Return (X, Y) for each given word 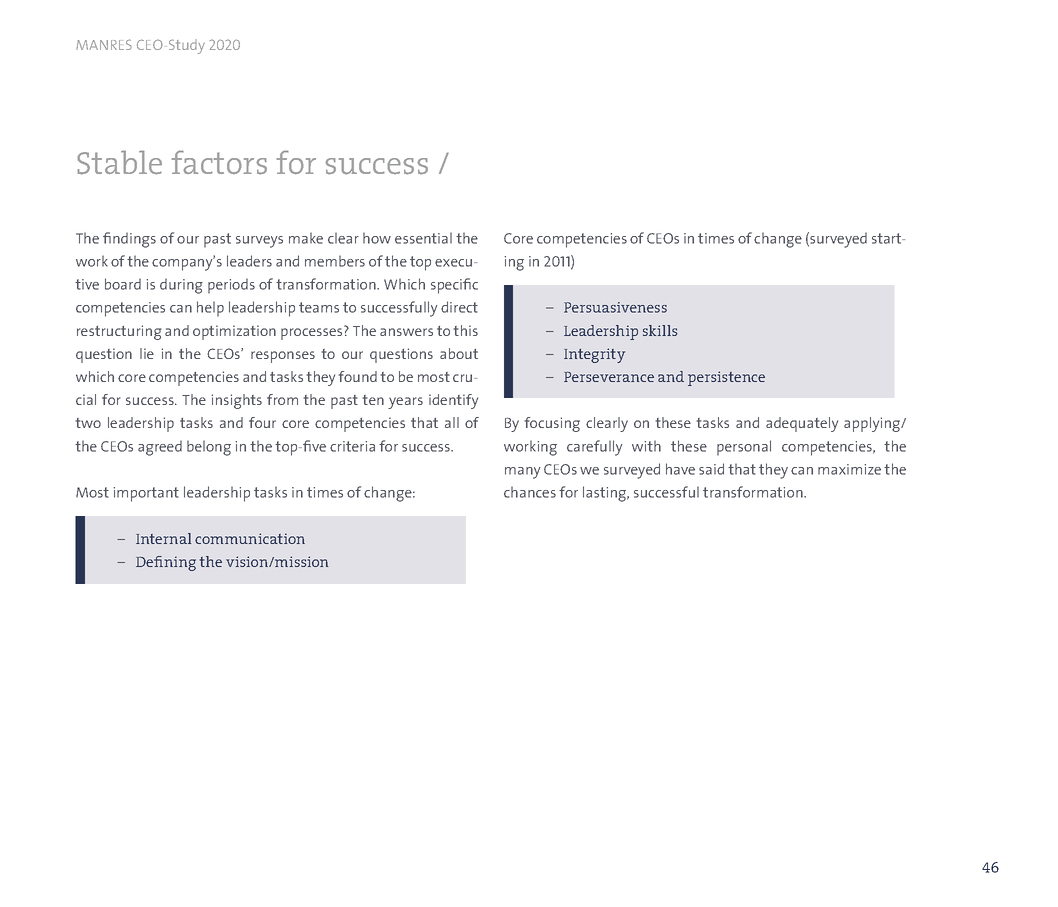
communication (250, 538)
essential (423, 238)
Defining (166, 563)
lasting (606, 494)
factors (219, 163)
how (377, 238)
